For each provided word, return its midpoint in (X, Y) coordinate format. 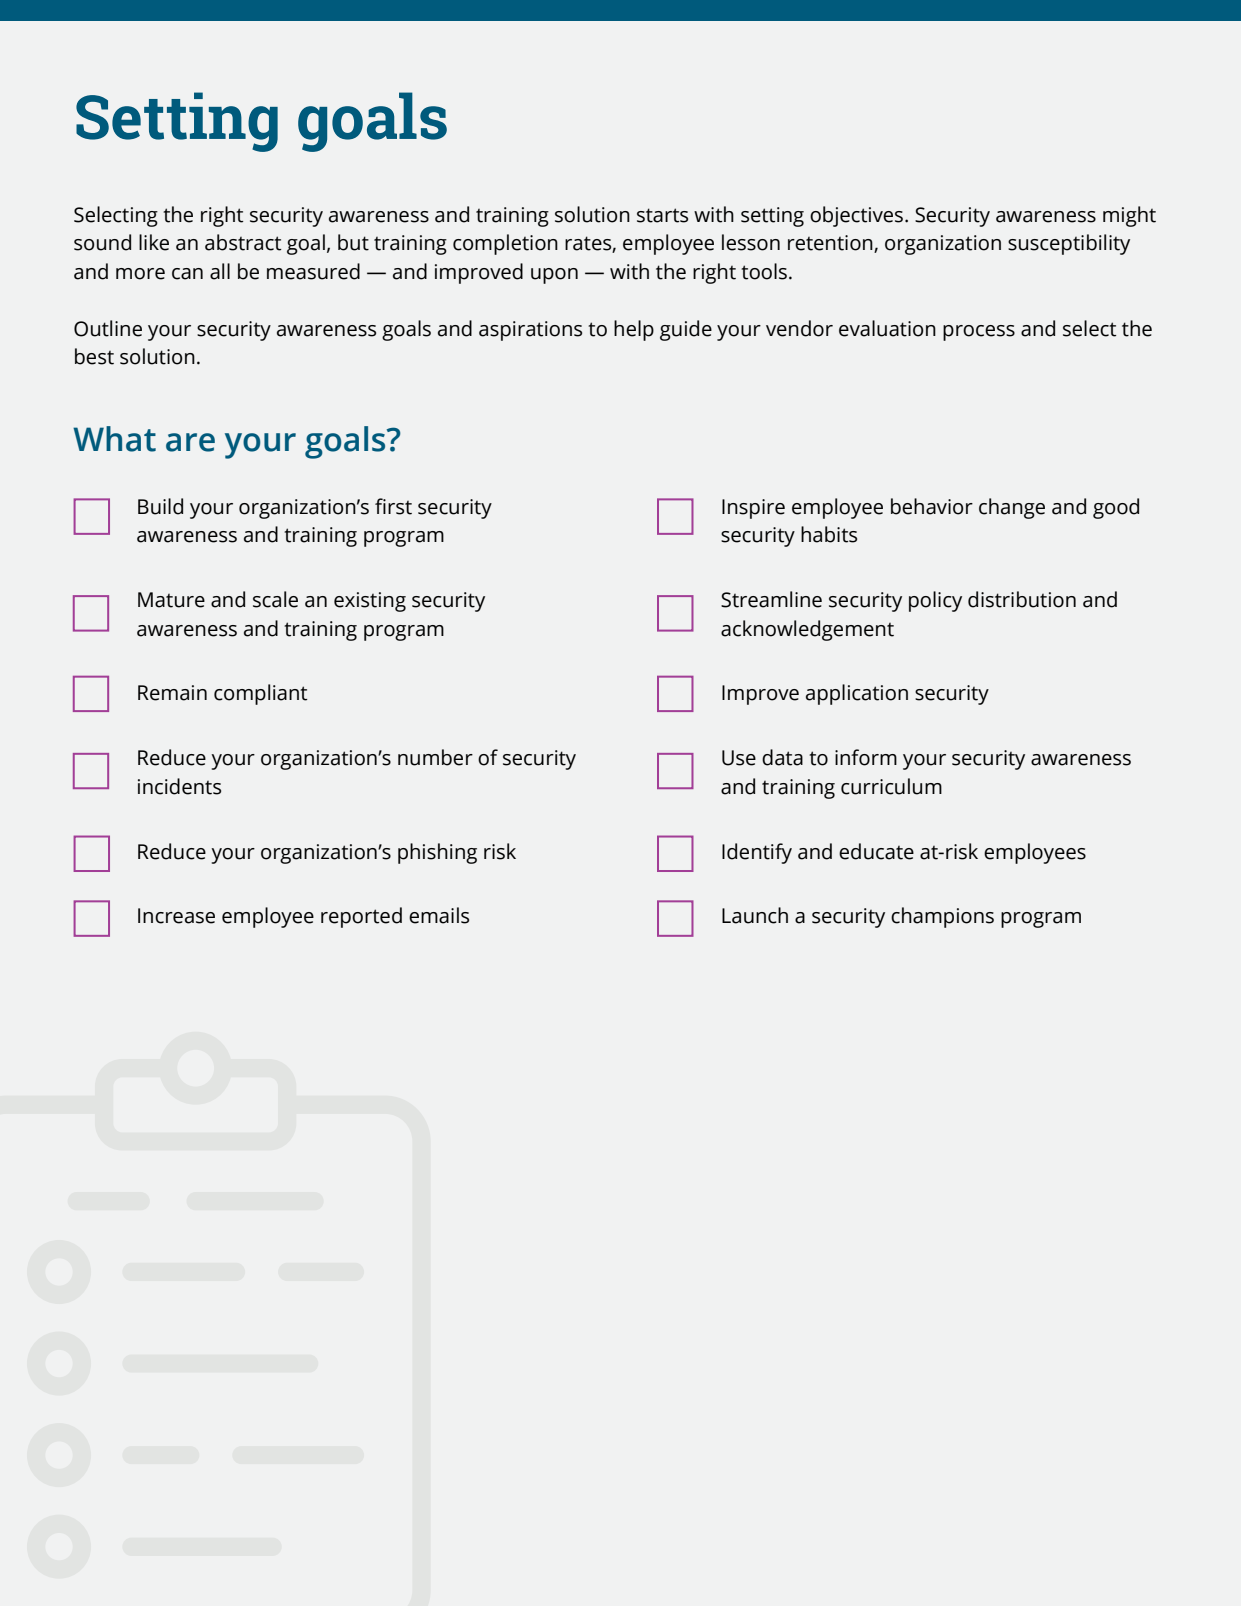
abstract (243, 242)
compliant (260, 694)
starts (662, 215)
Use (739, 758)
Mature (171, 600)
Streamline (771, 599)
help (634, 330)
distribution (1022, 599)
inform (866, 757)
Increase (176, 916)
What (114, 439)
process (979, 333)
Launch (755, 915)
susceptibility (1069, 244)
